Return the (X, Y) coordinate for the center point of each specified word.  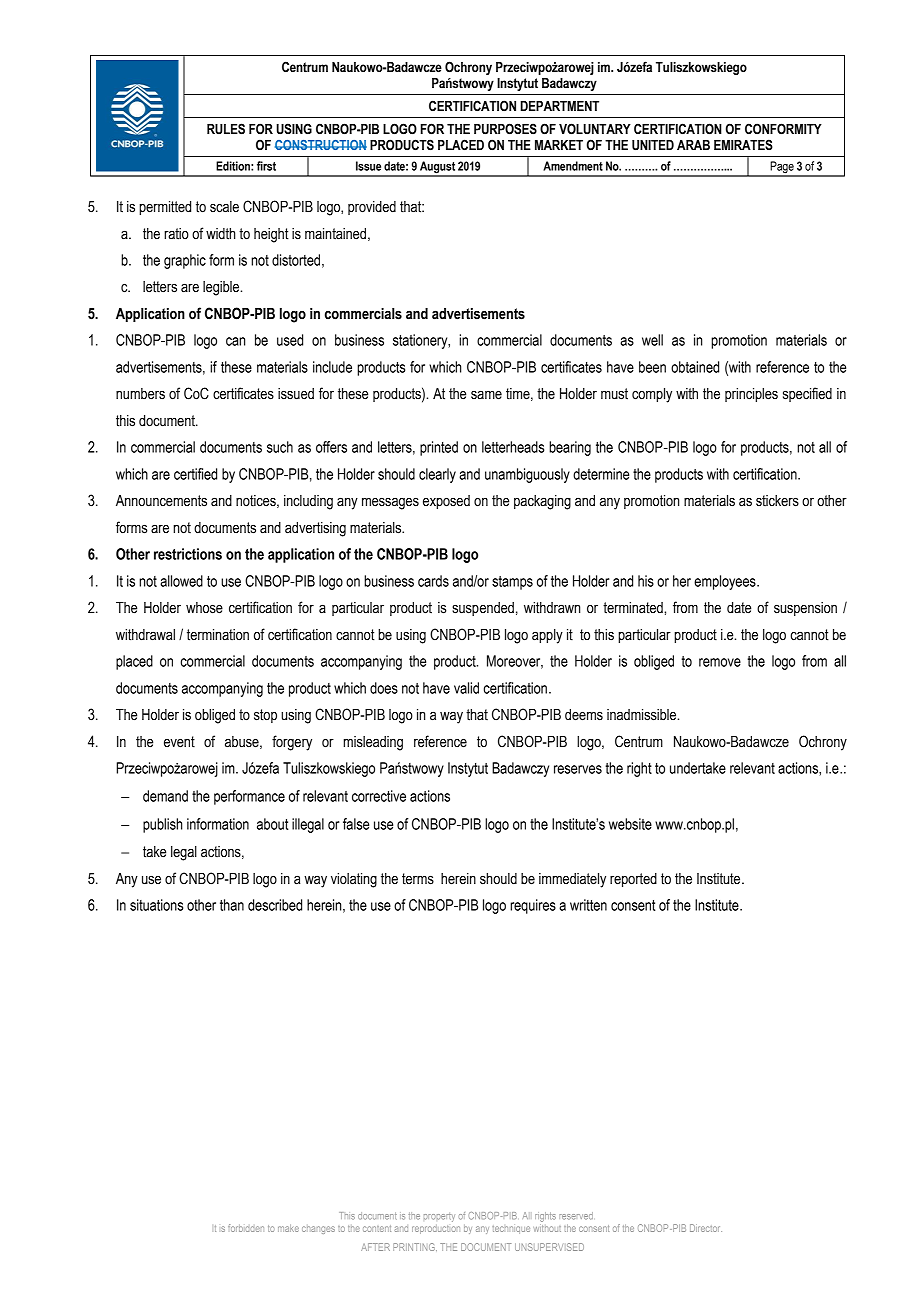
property (439, 1217)
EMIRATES (743, 145)
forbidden (246, 1228)
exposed (446, 502)
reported (633, 880)
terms (418, 879)
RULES (226, 129)
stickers (777, 501)
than (232, 905)
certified (195, 474)
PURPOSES (505, 129)
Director (706, 1228)
